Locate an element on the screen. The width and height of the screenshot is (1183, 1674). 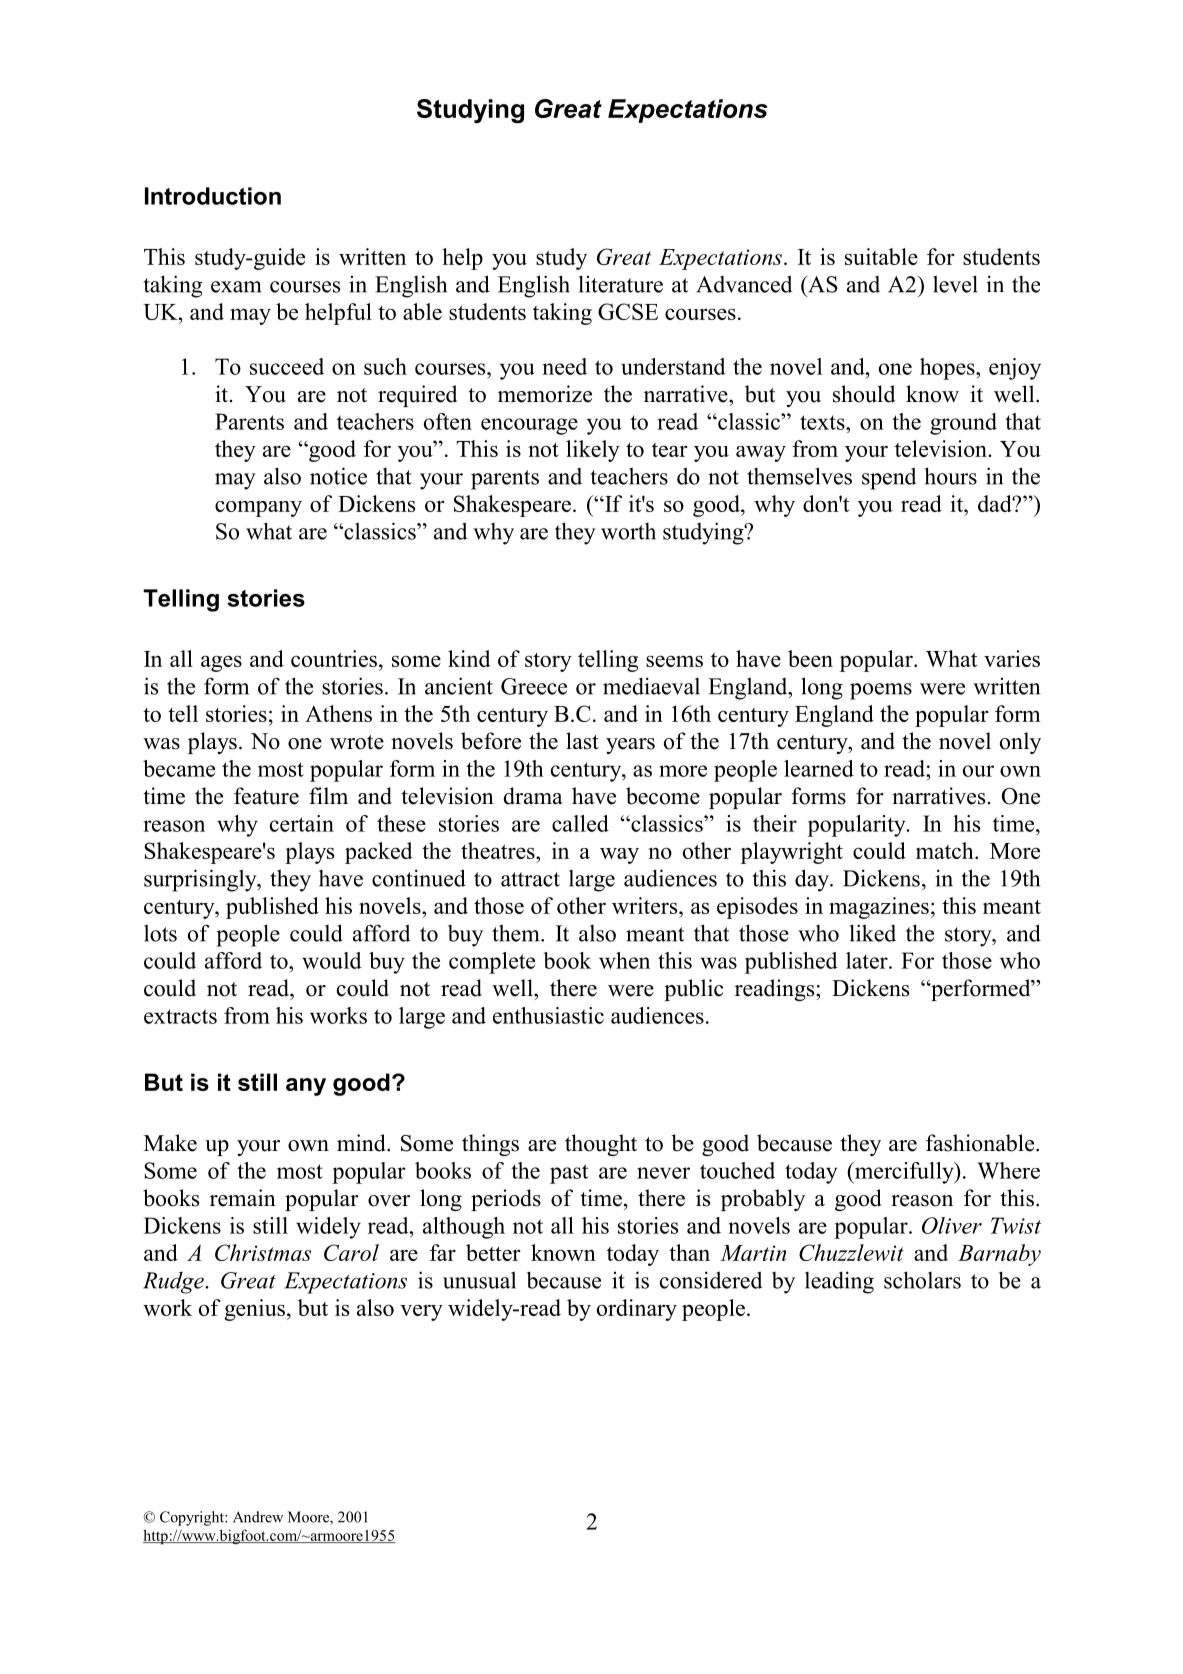
match is located at coordinates (946, 850).
